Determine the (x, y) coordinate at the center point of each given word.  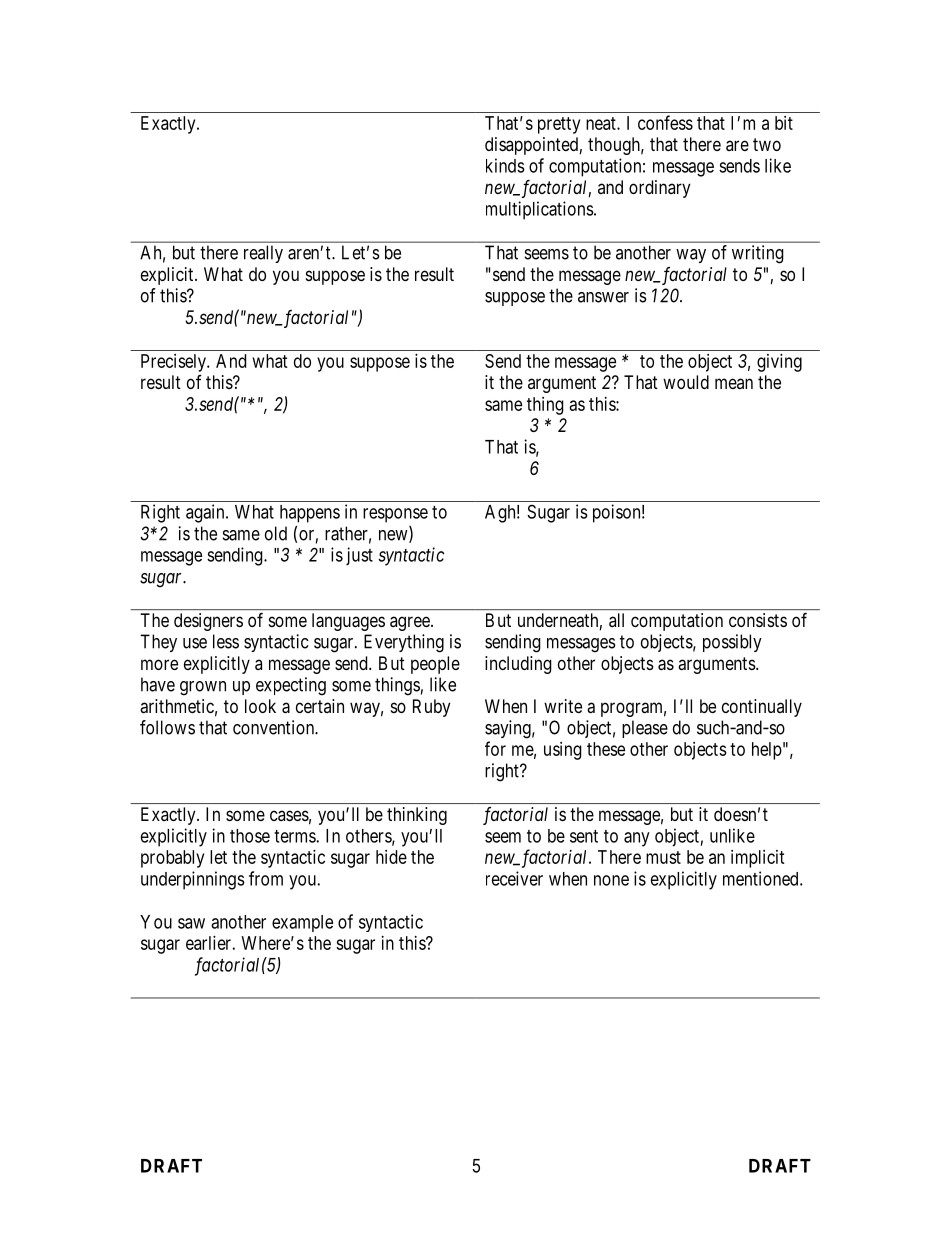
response (395, 515)
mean (734, 383)
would (686, 382)
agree (411, 623)
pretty (559, 125)
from (266, 878)
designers (208, 622)
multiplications (540, 210)
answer (603, 297)
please (645, 729)
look (260, 706)
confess (665, 122)
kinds (505, 165)
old (276, 533)
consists (758, 620)
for (495, 748)
